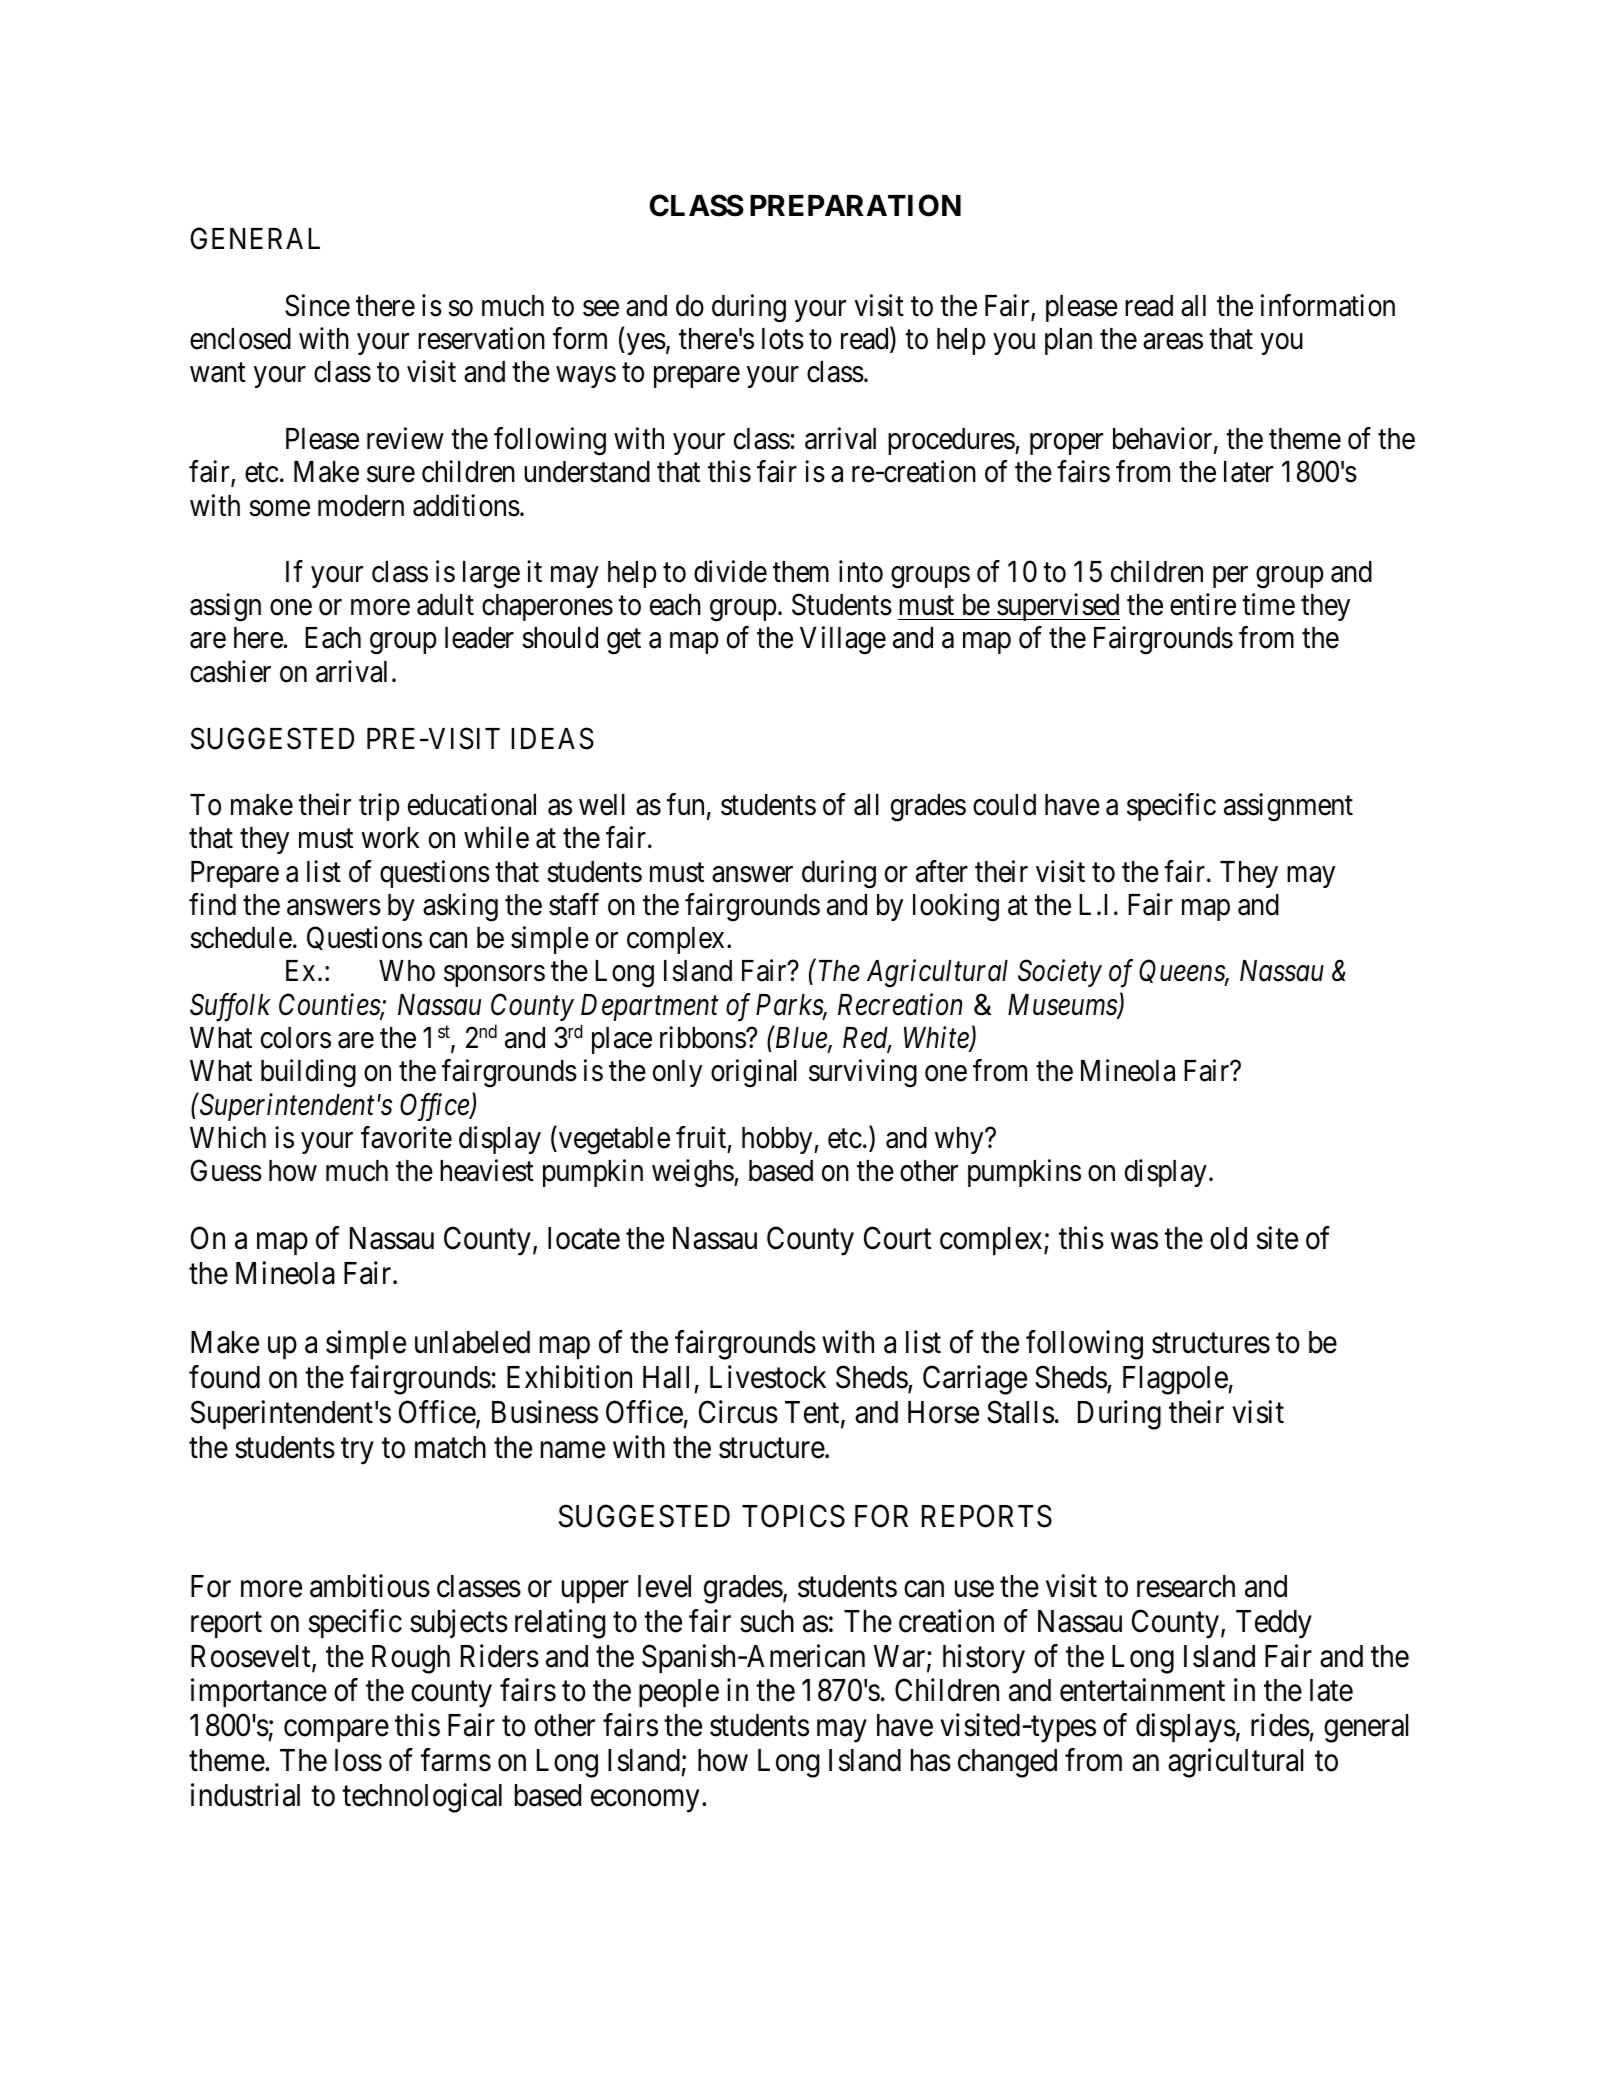 The width and height of the document is (1610, 2084). Describe the element at coordinates (407, 971) in the document. I see `Who` at that location.
